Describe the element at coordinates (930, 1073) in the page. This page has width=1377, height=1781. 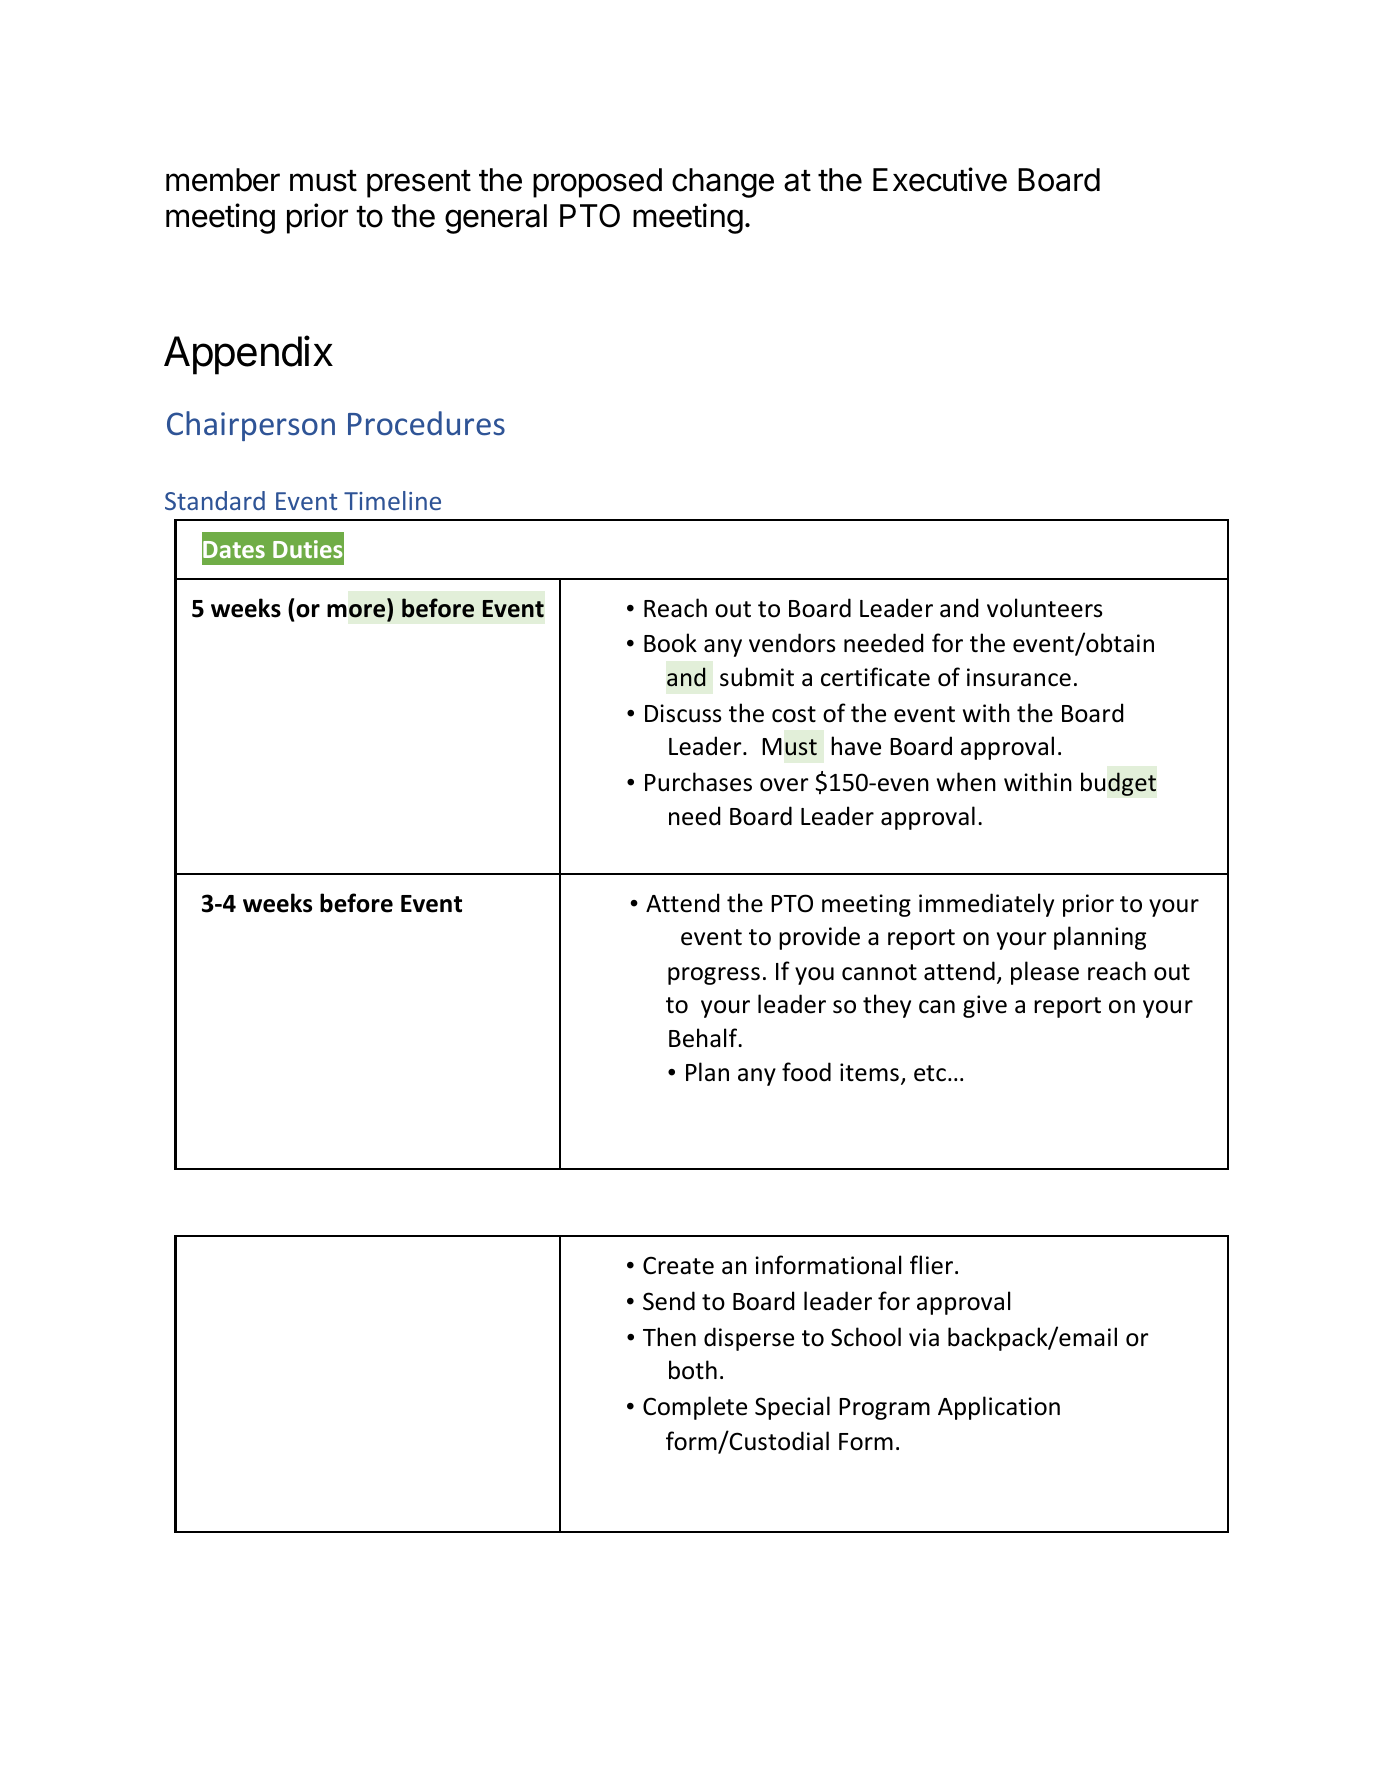
I see `etc` at that location.
